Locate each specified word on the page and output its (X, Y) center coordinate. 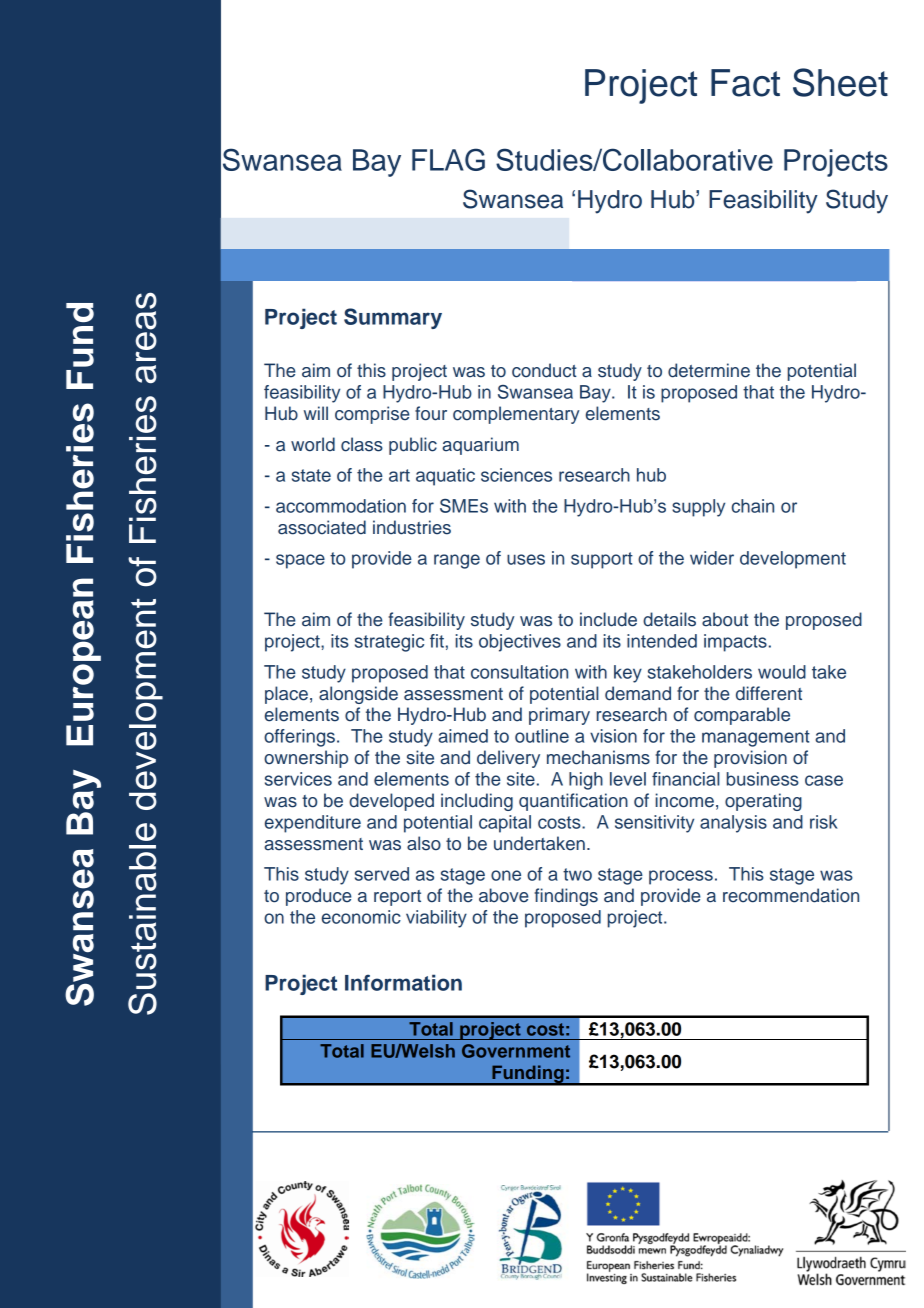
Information (403, 982)
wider (712, 558)
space (300, 561)
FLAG (448, 159)
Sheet (840, 82)
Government (516, 1051)
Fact (745, 83)
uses (526, 559)
